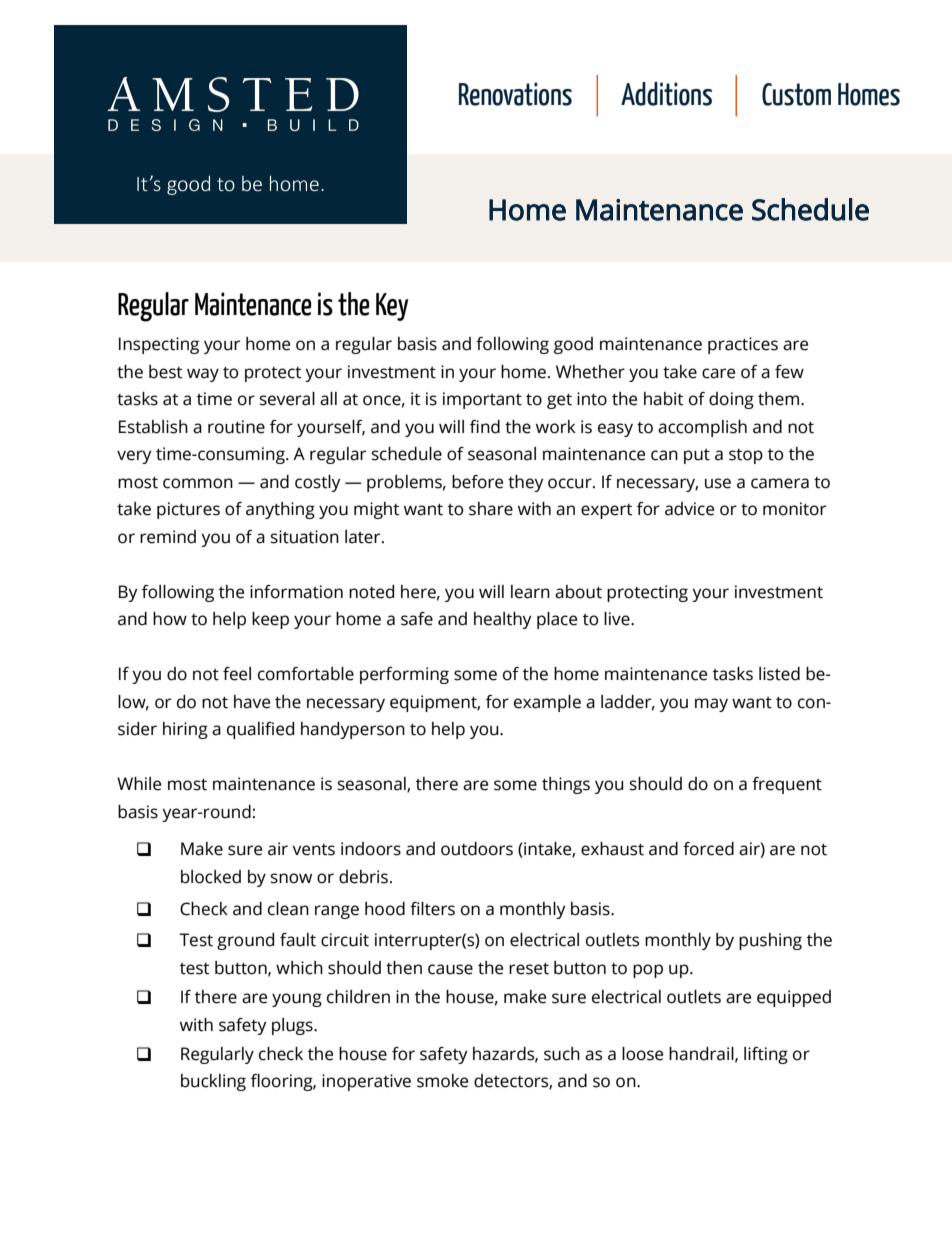 The height and width of the screenshot is (1233, 952). What do you see at coordinates (236, 427) in the screenshot?
I see `routine` at bounding box center [236, 427].
